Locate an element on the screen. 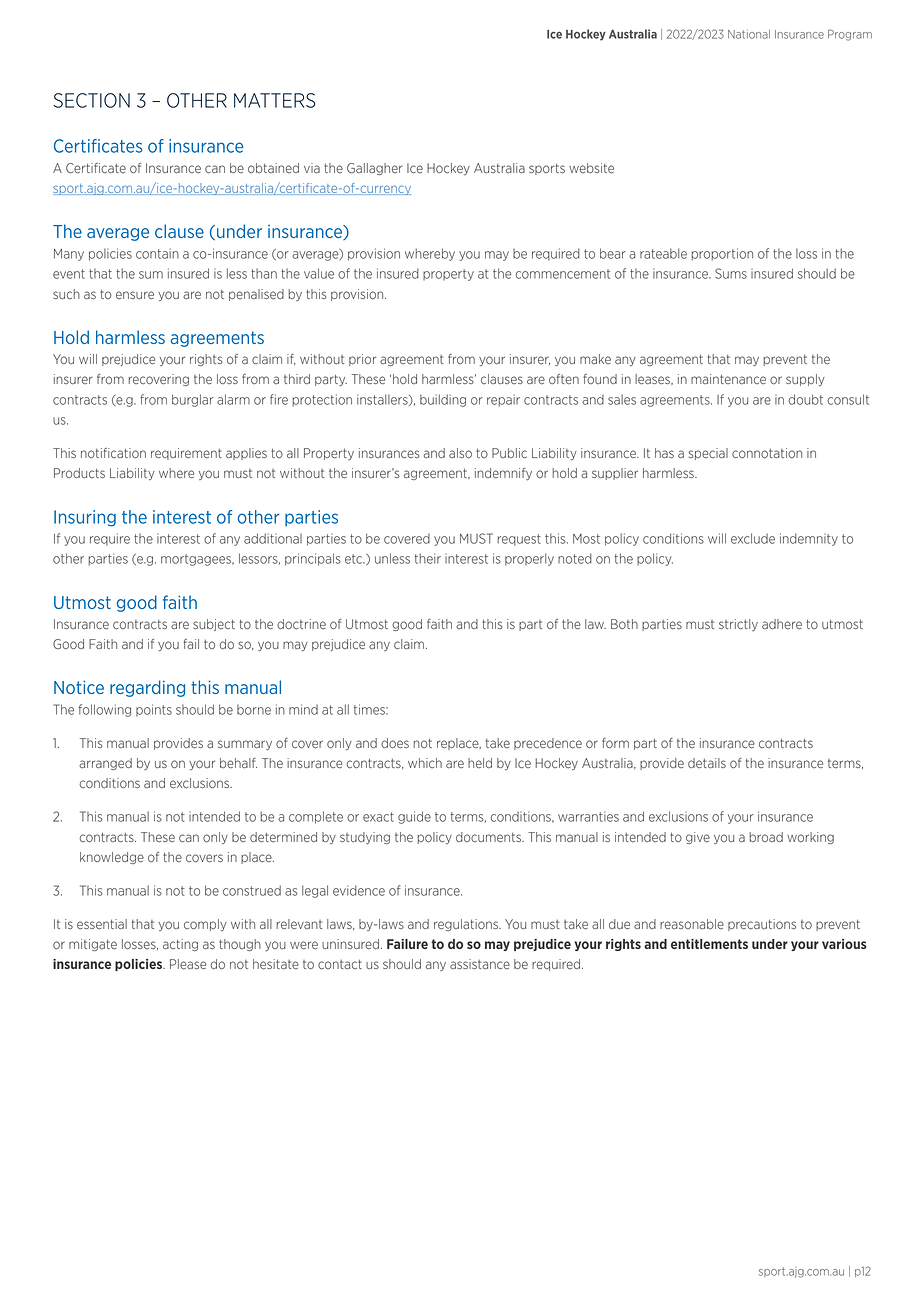  precautions is located at coordinates (762, 925).
